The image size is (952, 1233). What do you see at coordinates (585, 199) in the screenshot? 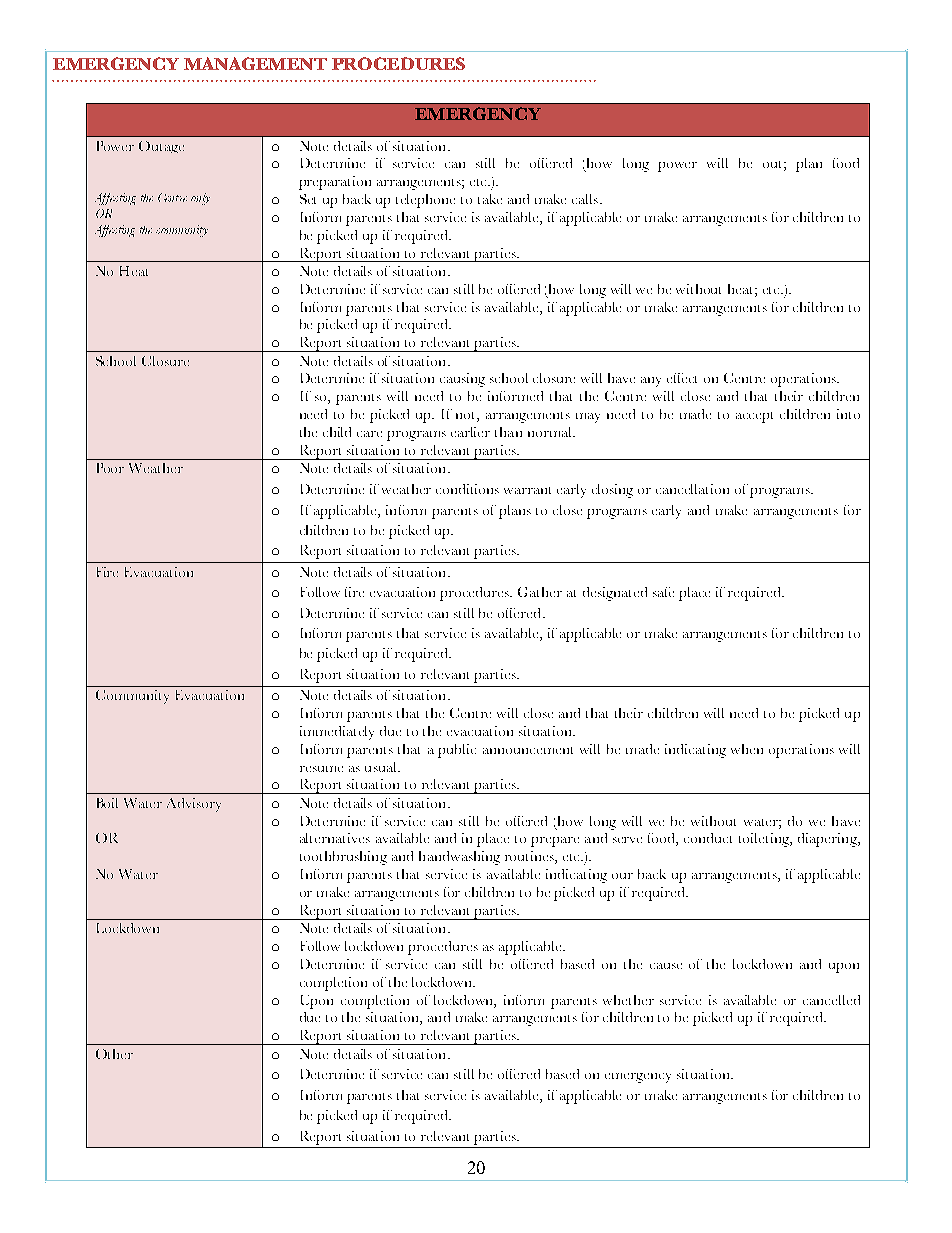
I see `calls` at bounding box center [585, 199].
